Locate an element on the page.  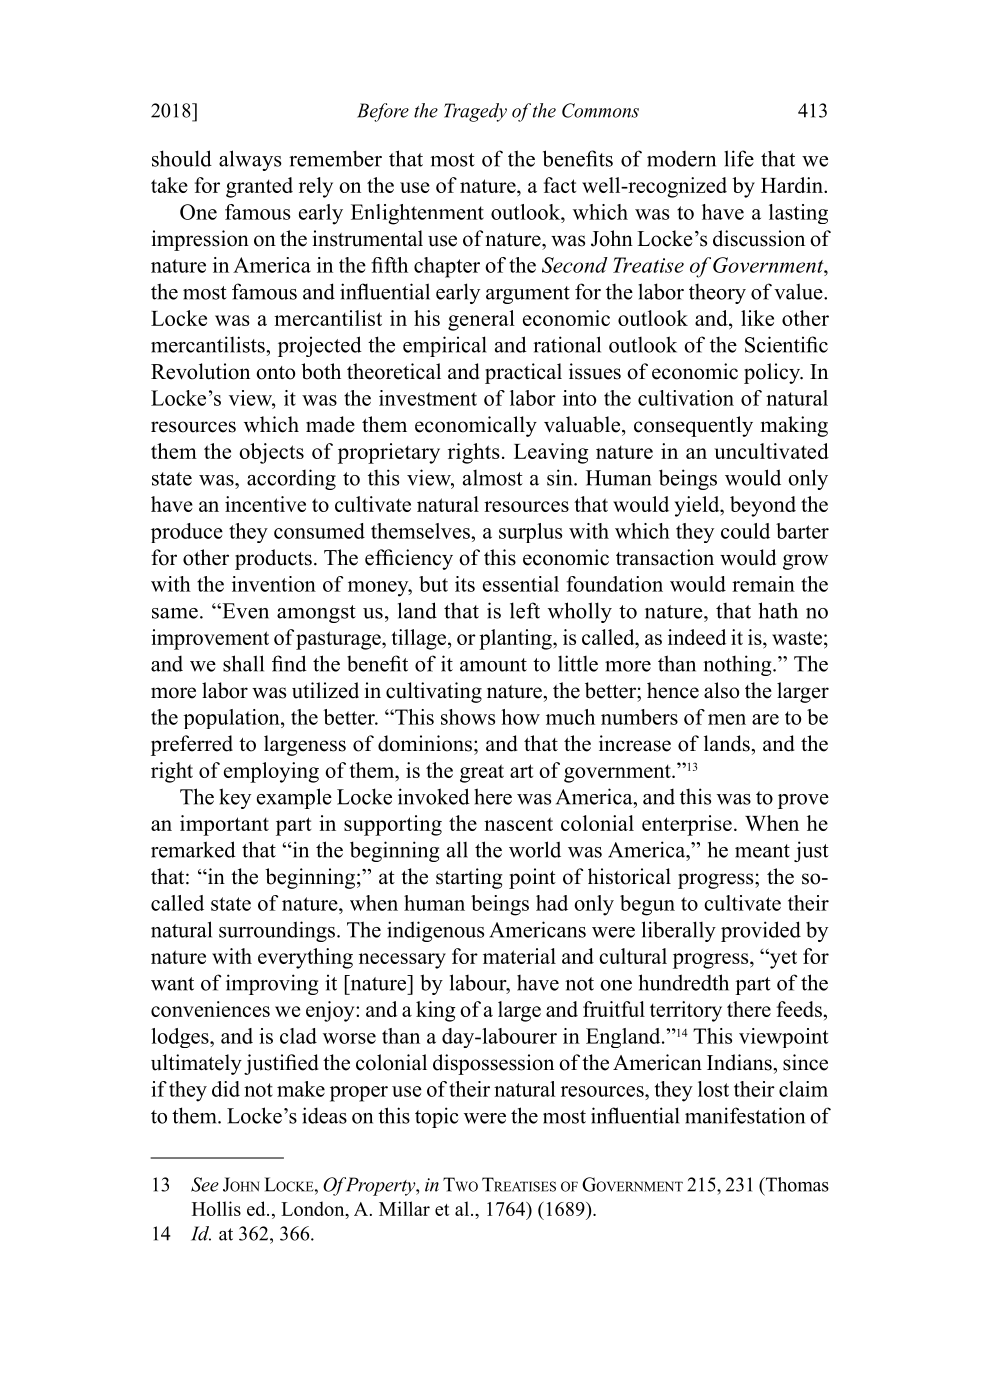
always is located at coordinates (250, 160).
